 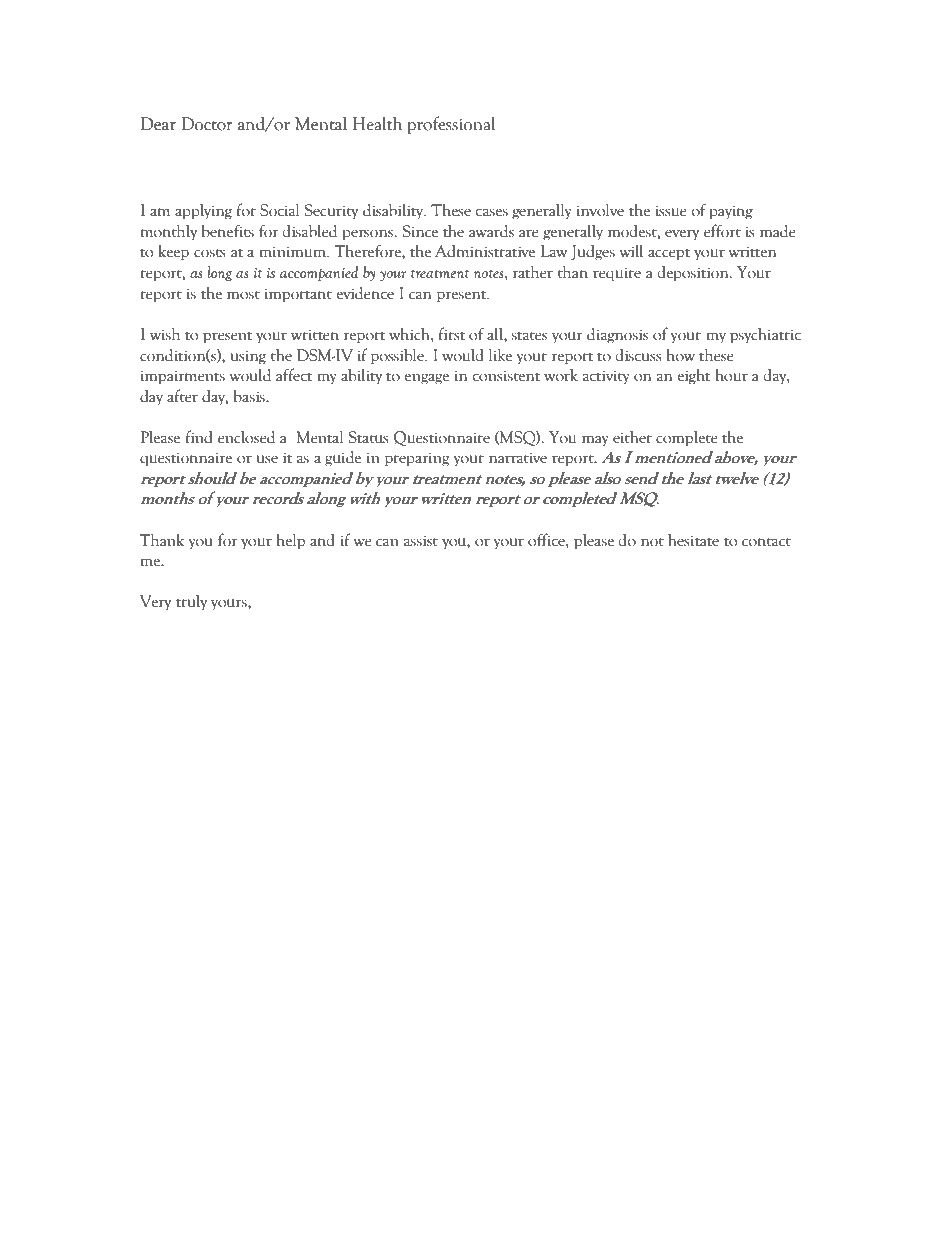 What do you see at coordinates (267, 459) in the screenshot?
I see `use` at bounding box center [267, 459].
